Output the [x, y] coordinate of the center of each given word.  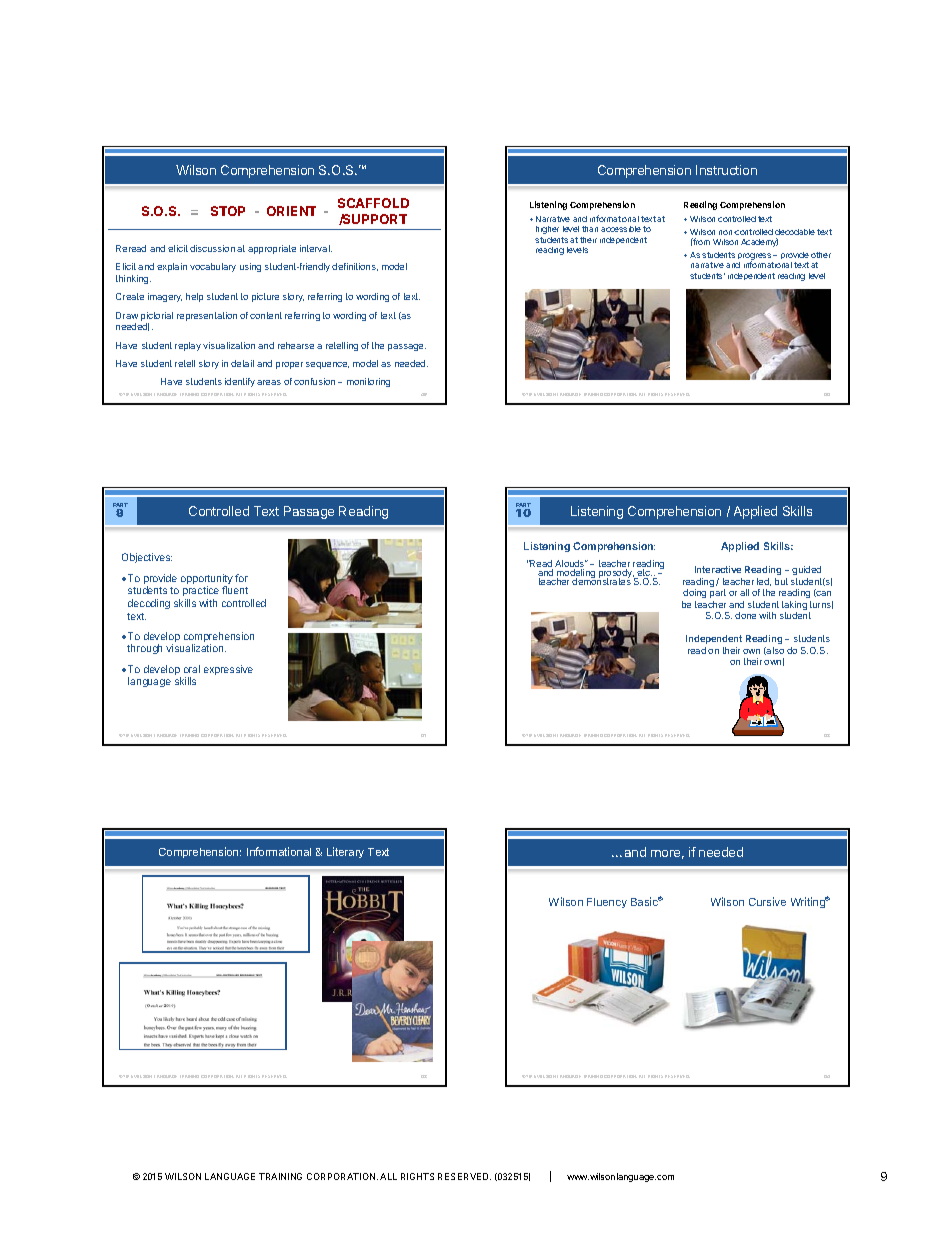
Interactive [718, 569]
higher [547, 230]
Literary [345, 852]
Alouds [571, 565]
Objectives [147, 558]
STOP [228, 211]
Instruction [726, 170]
